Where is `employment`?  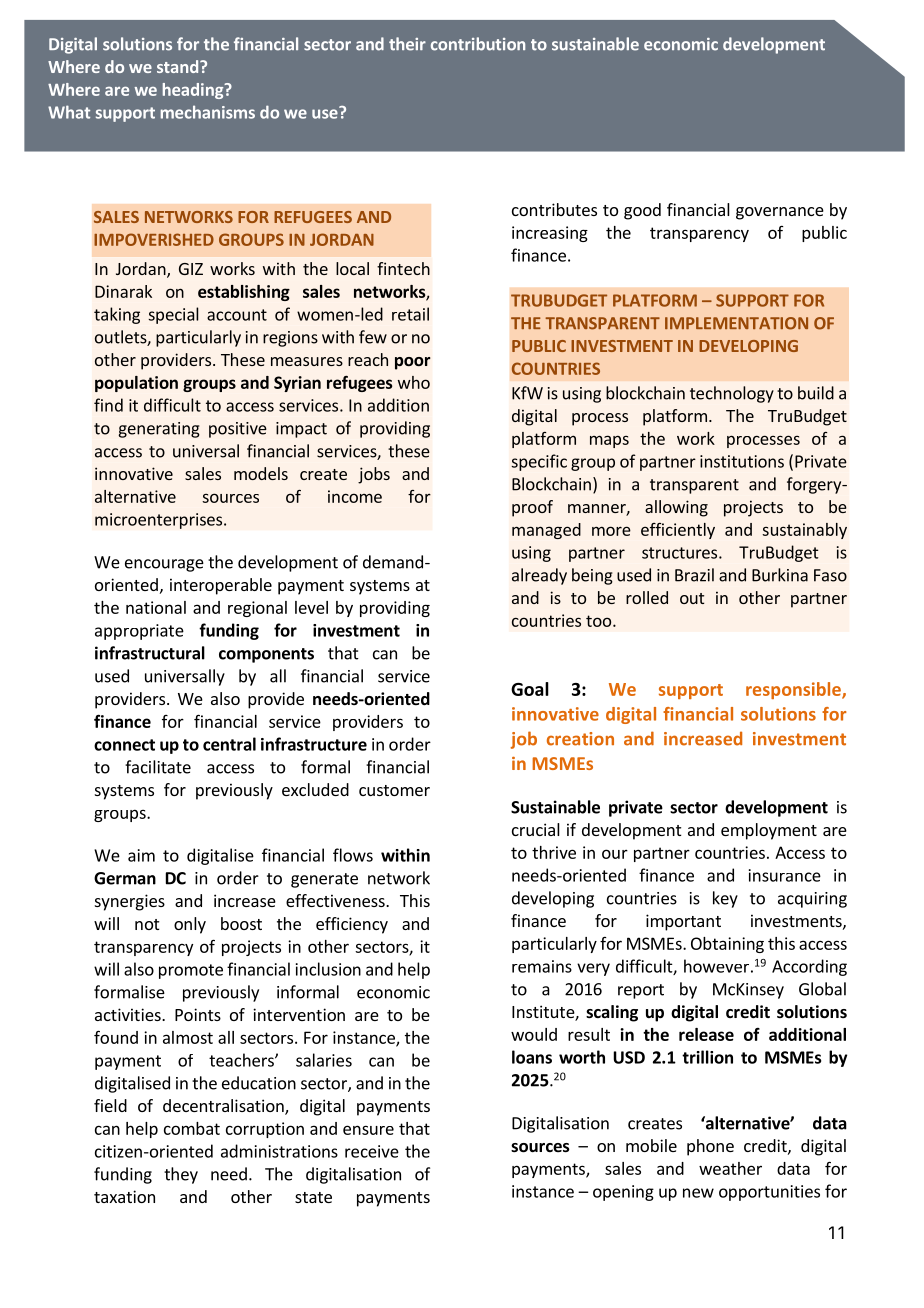
employment is located at coordinates (769, 831).
